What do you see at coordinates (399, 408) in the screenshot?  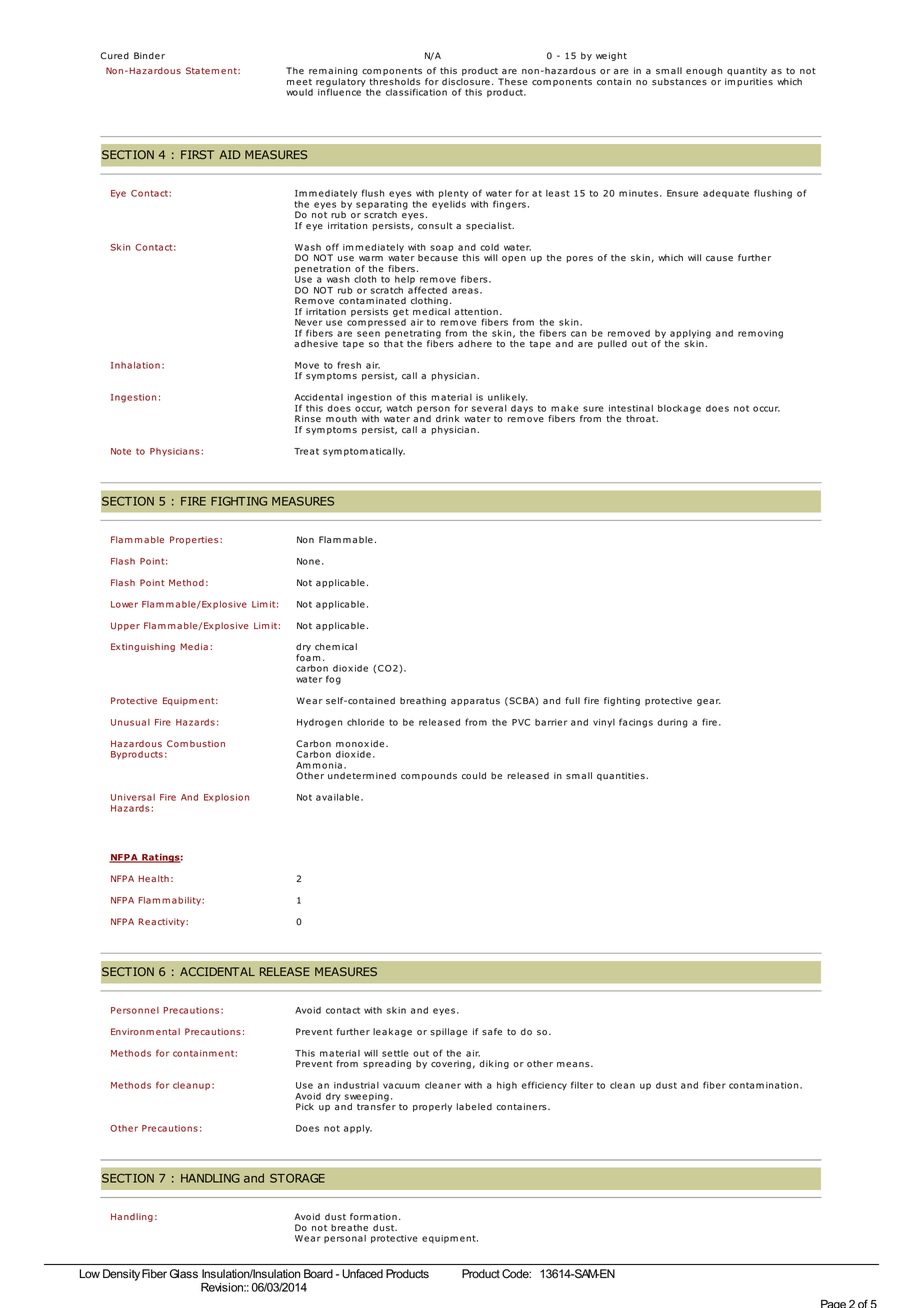 I see `watch` at bounding box center [399, 408].
